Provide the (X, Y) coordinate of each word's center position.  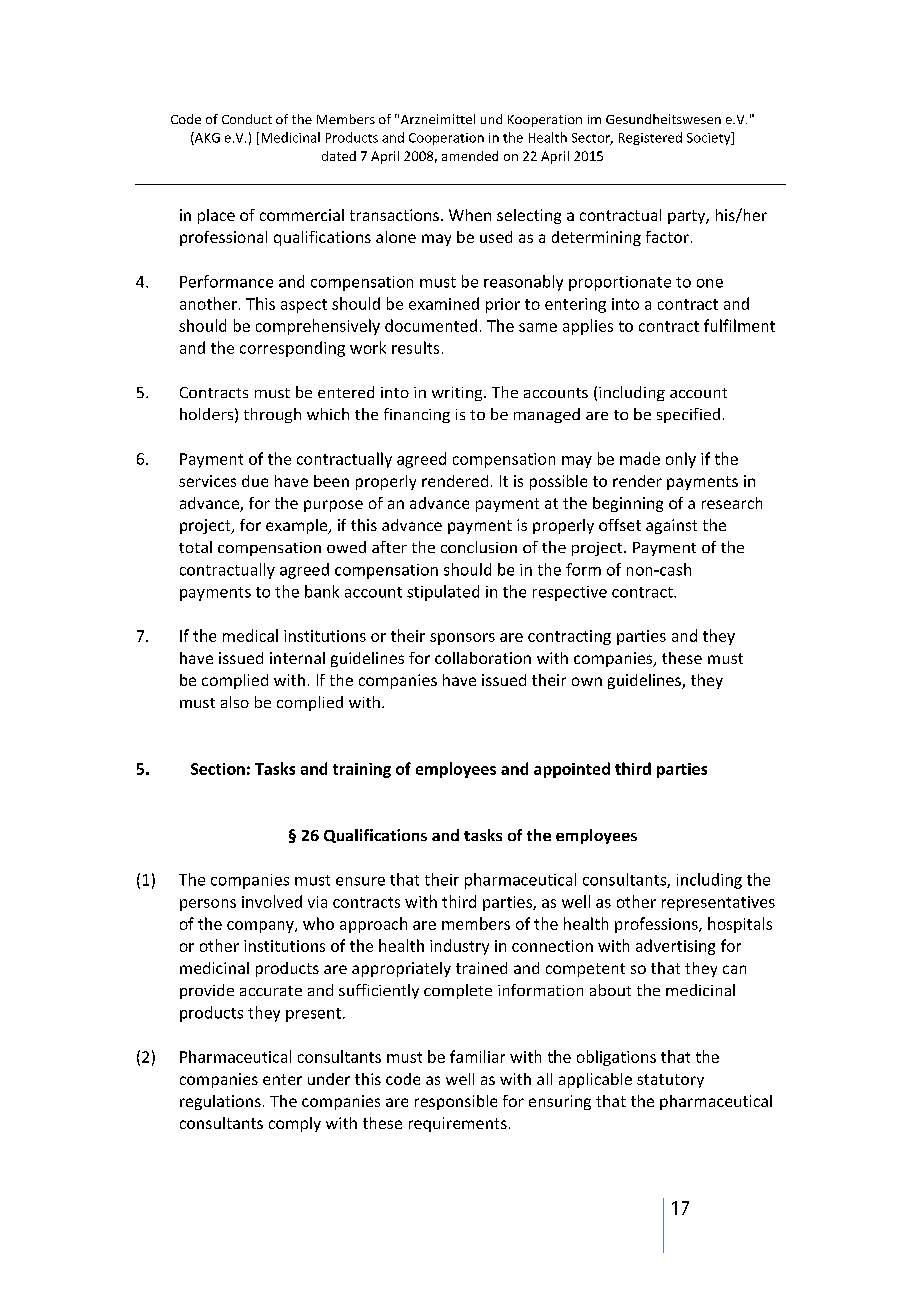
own (587, 681)
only (681, 460)
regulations (220, 1102)
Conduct (247, 119)
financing (417, 415)
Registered (650, 138)
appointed (572, 770)
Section (218, 769)
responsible (456, 1102)
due (255, 481)
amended (470, 156)
